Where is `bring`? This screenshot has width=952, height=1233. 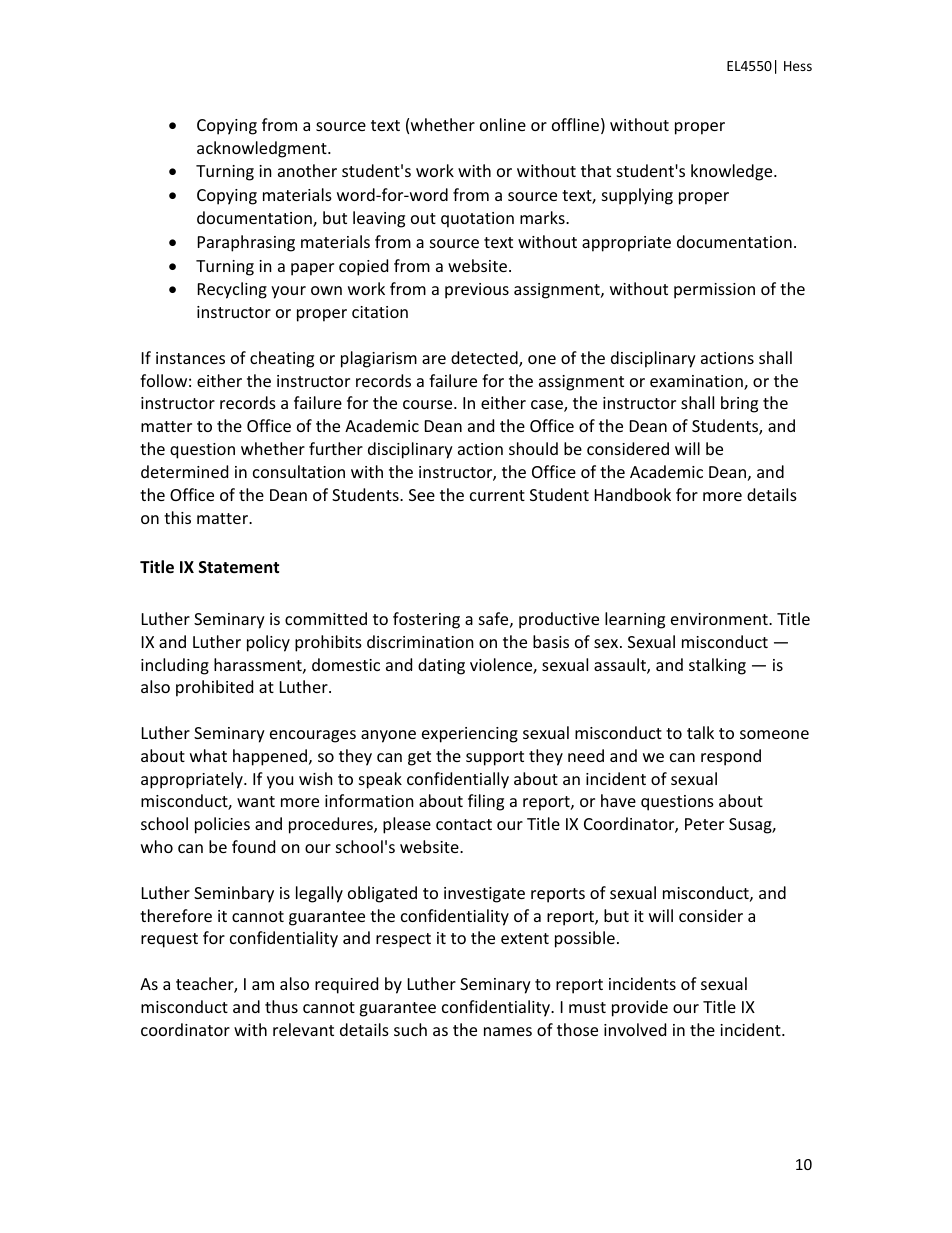 bring is located at coordinates (739, 404).
